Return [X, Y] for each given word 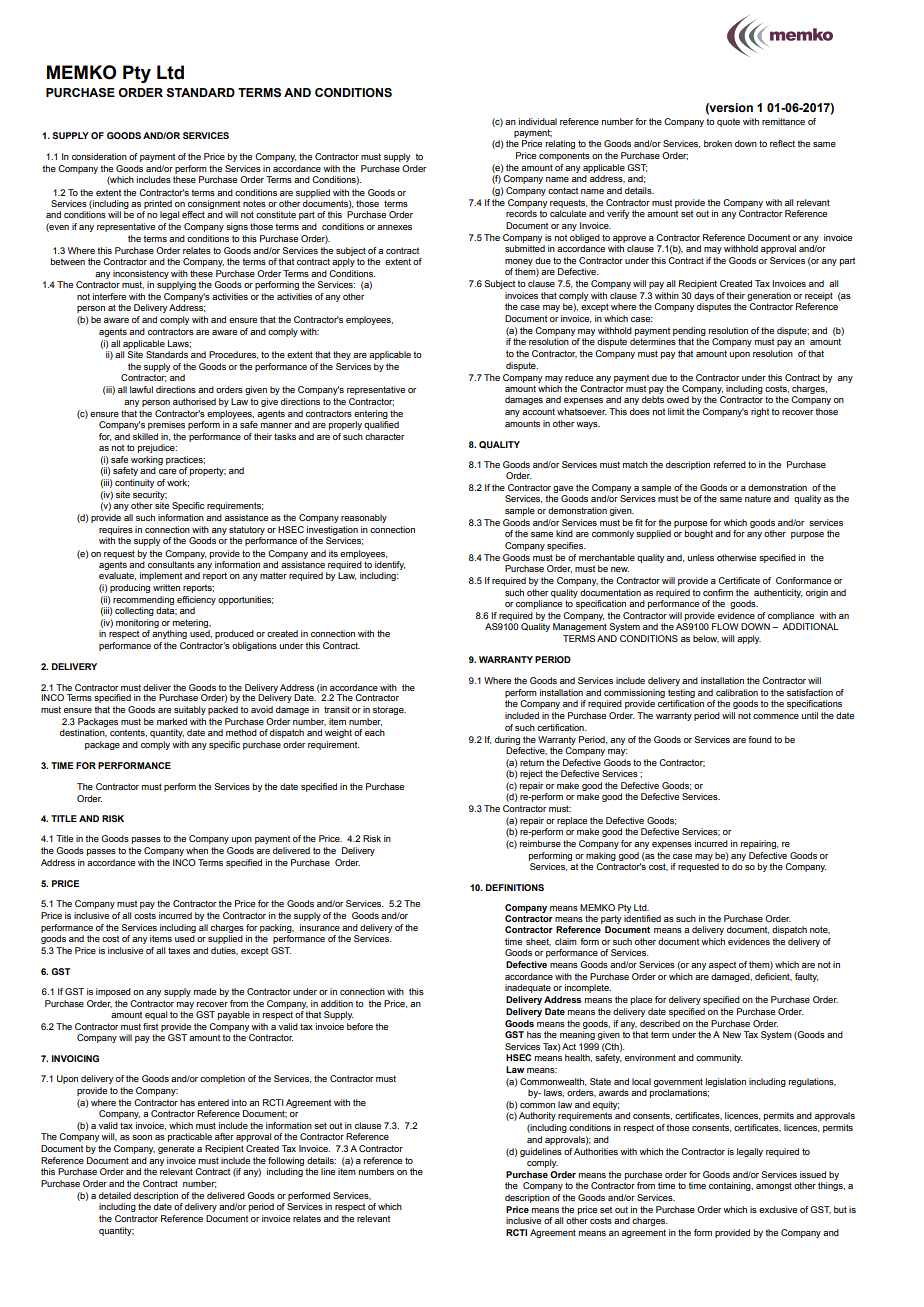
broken [718, 143]
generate [176, 1149]
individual [538, 121]
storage [389, 710]
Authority [537, 1116]
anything [169, 634]
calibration [737, 692]
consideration [99, 156]
